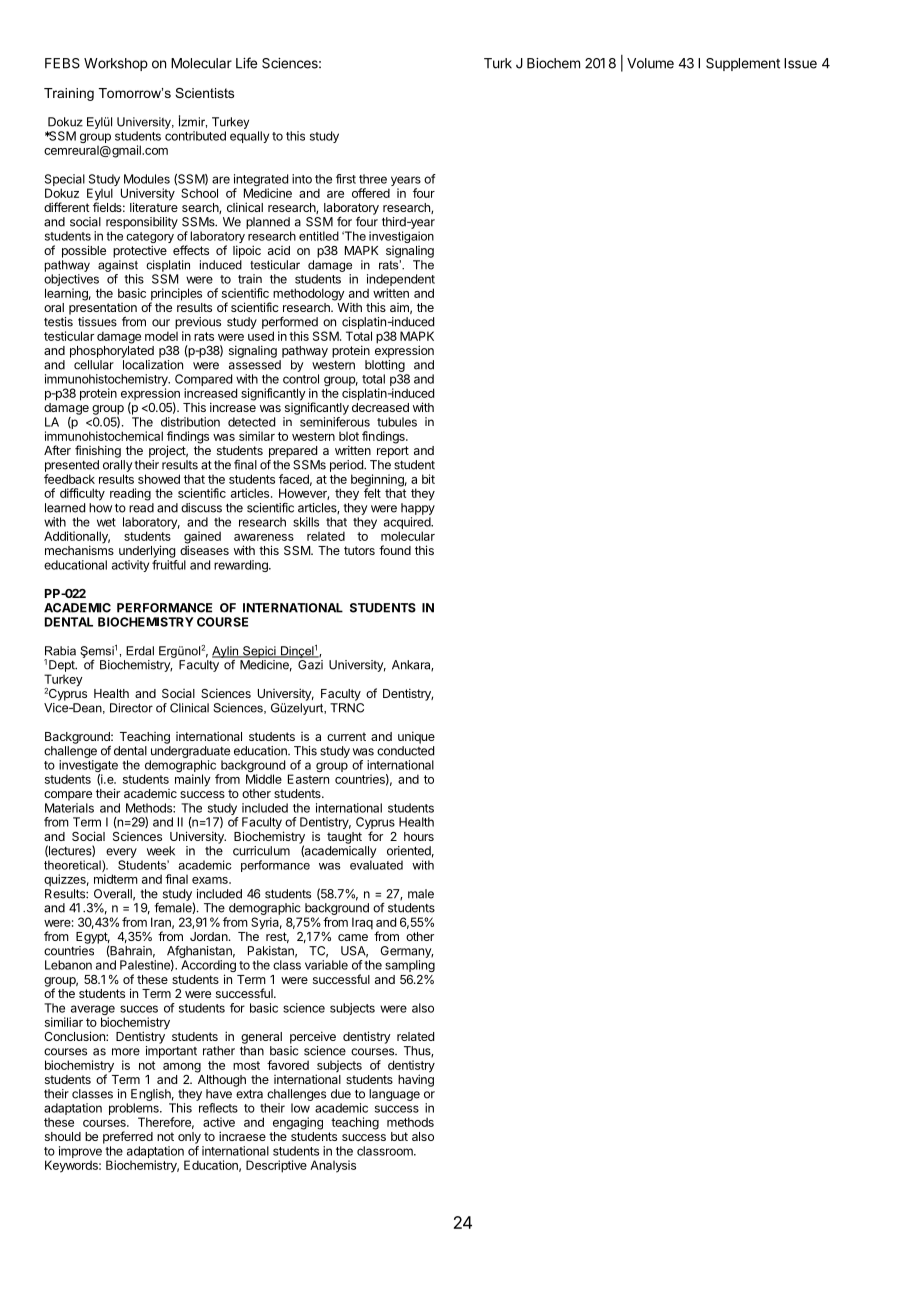 The image size is (924, 1308). Describe the element at coordinates (373, 179) in the screenshot. I see `three` at that location.
